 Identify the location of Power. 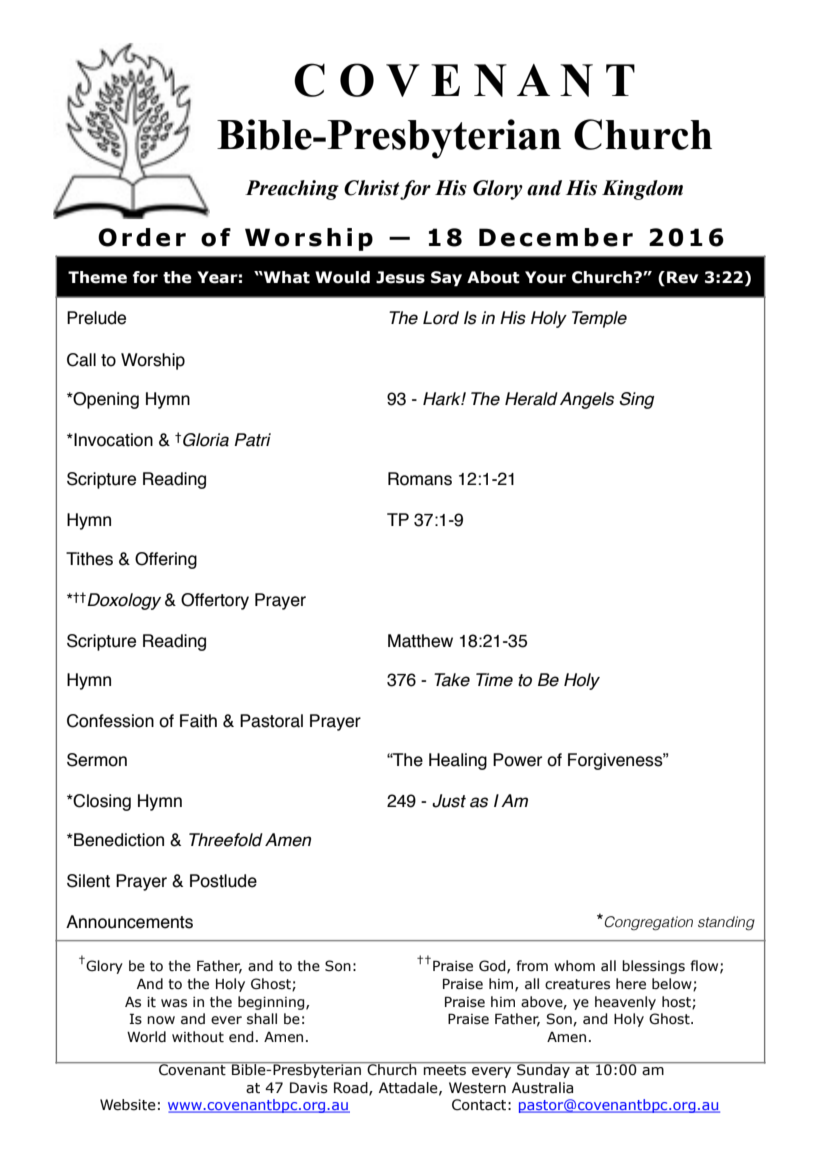
(517, 760).
